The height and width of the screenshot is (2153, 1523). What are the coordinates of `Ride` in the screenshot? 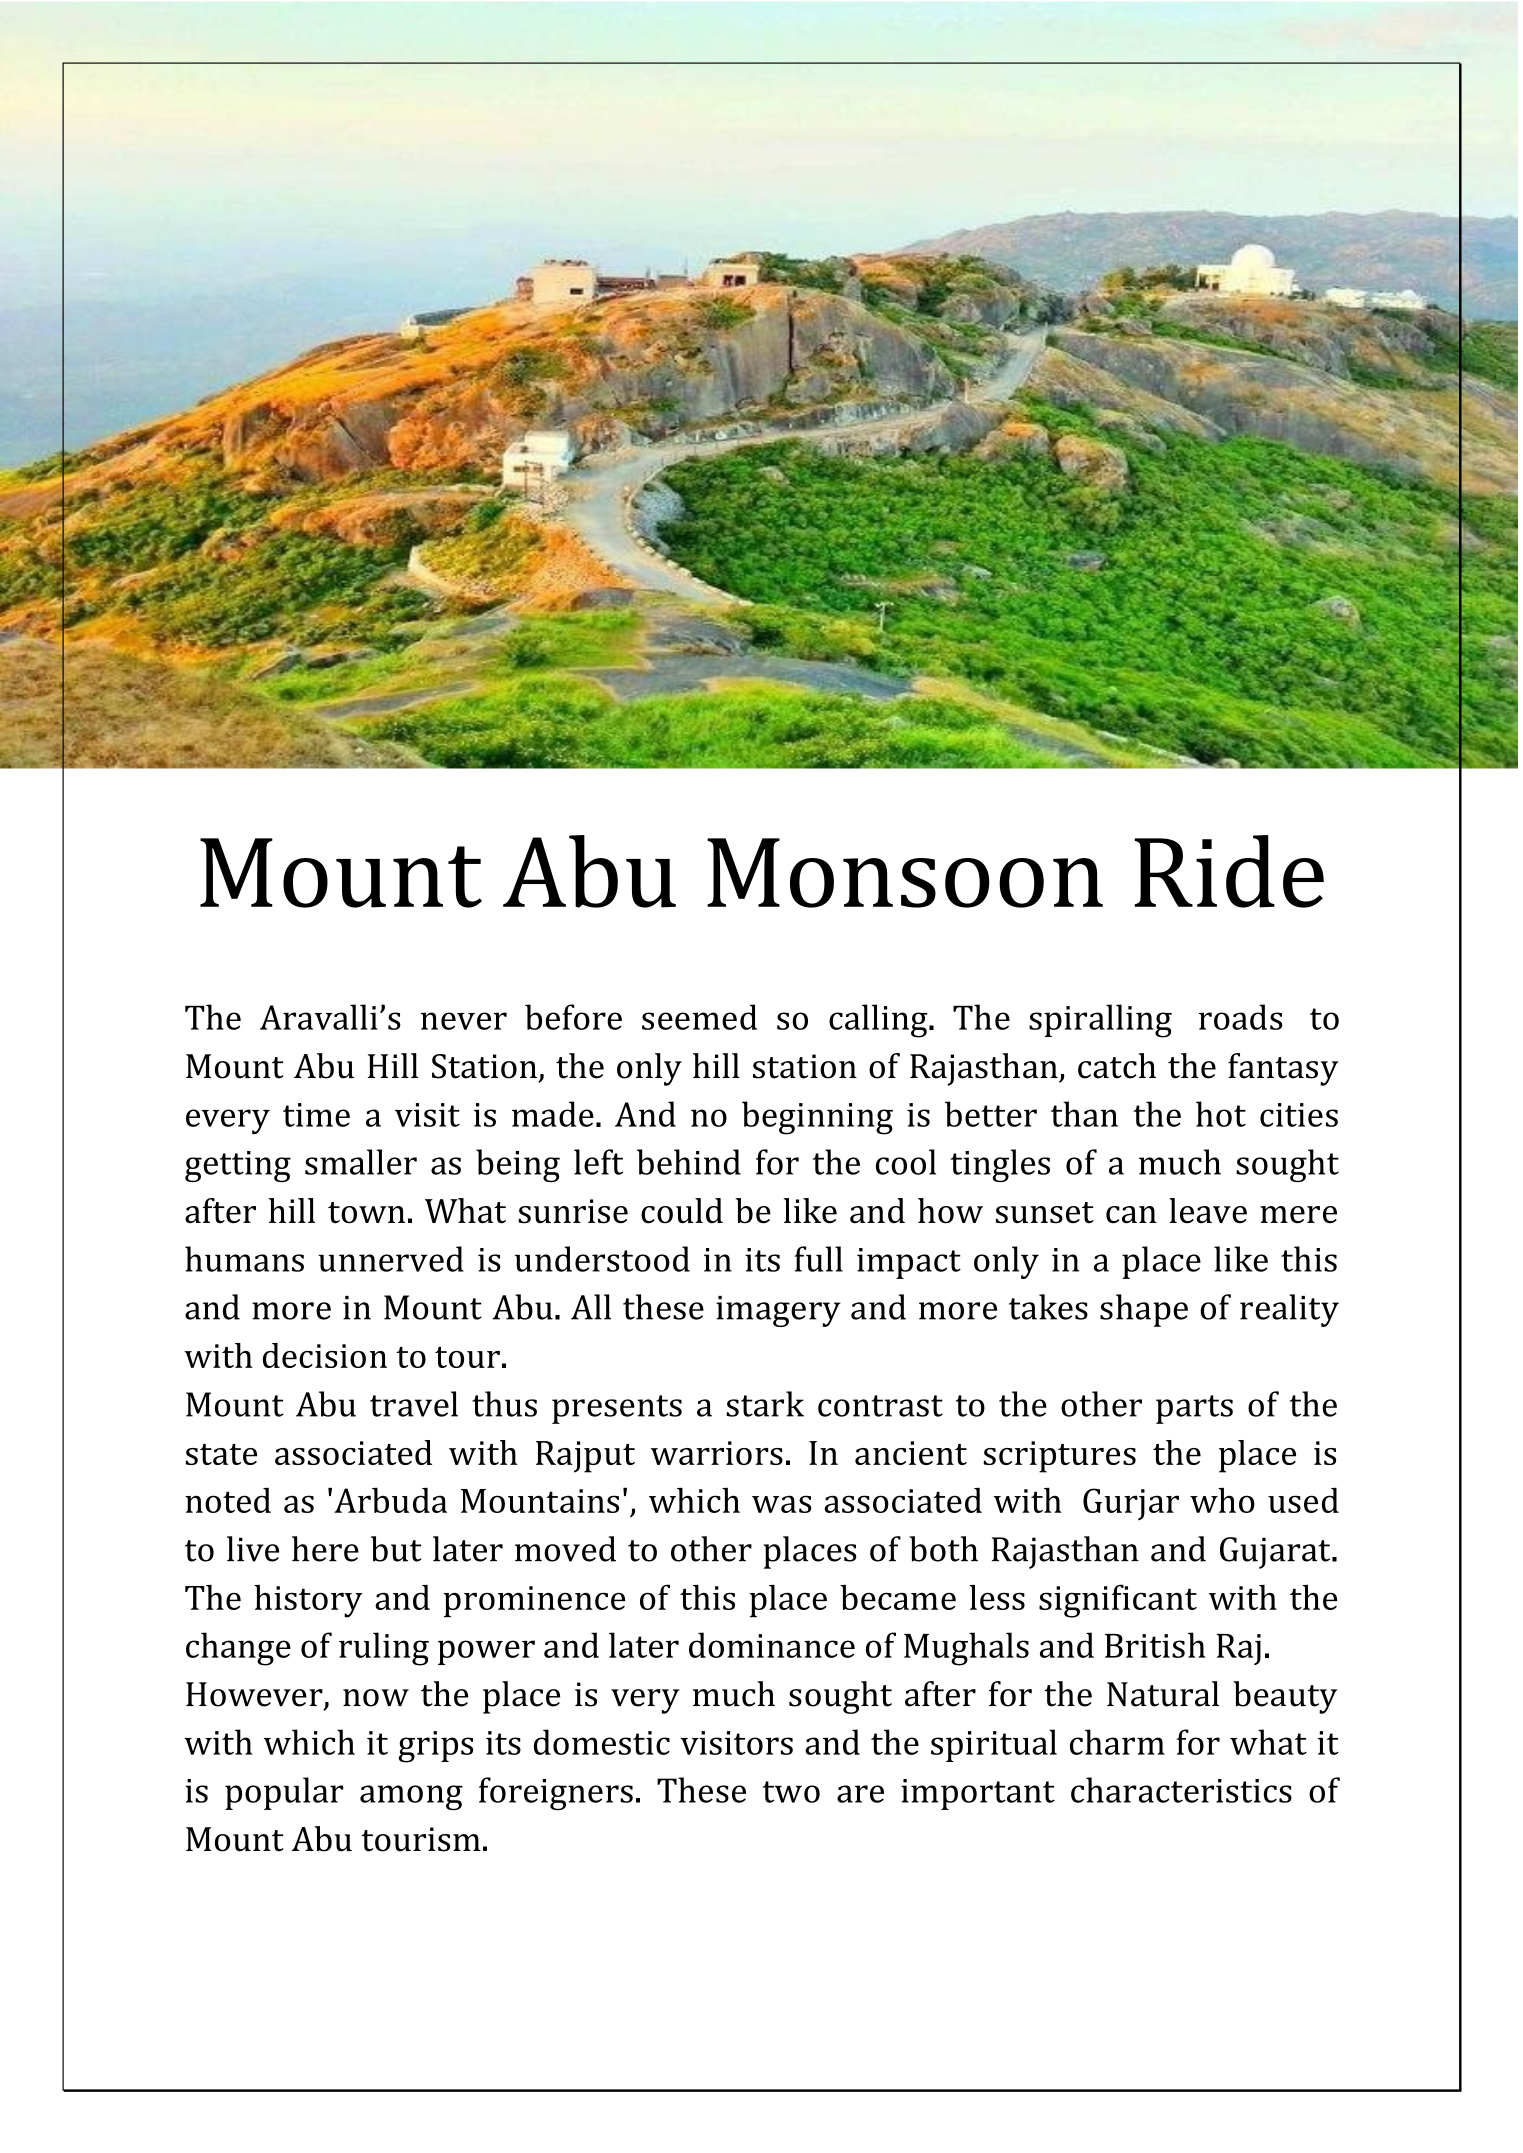 It's located at (1229, 871).
